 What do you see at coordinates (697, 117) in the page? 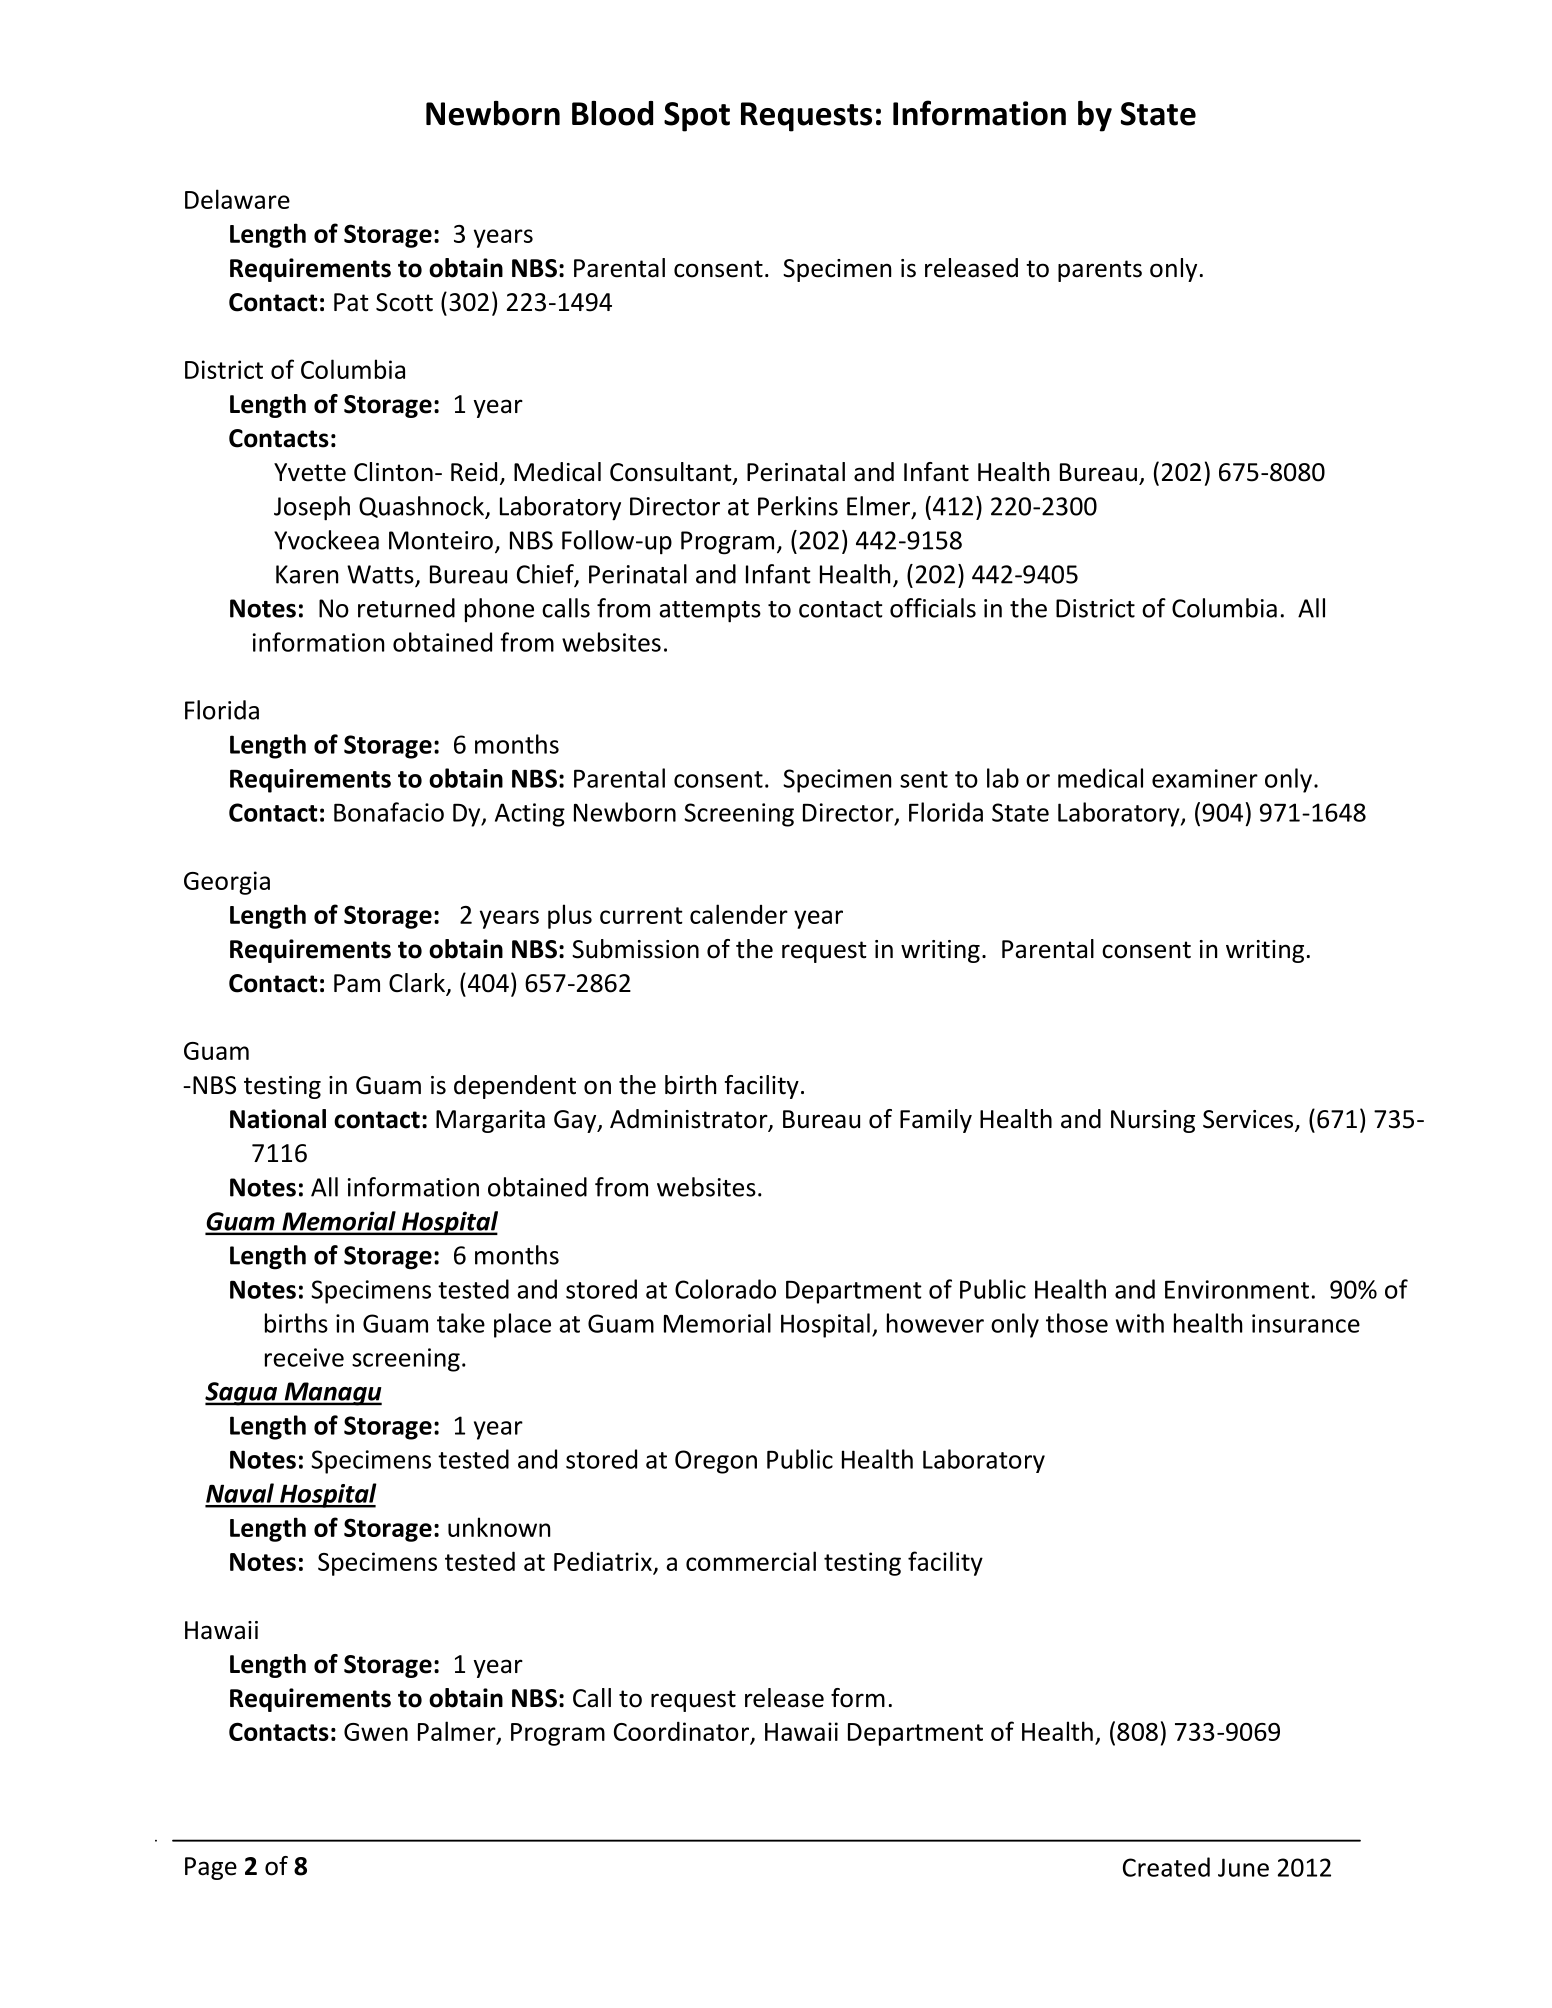
I see `Spot` at bounding box center [697, 117].
